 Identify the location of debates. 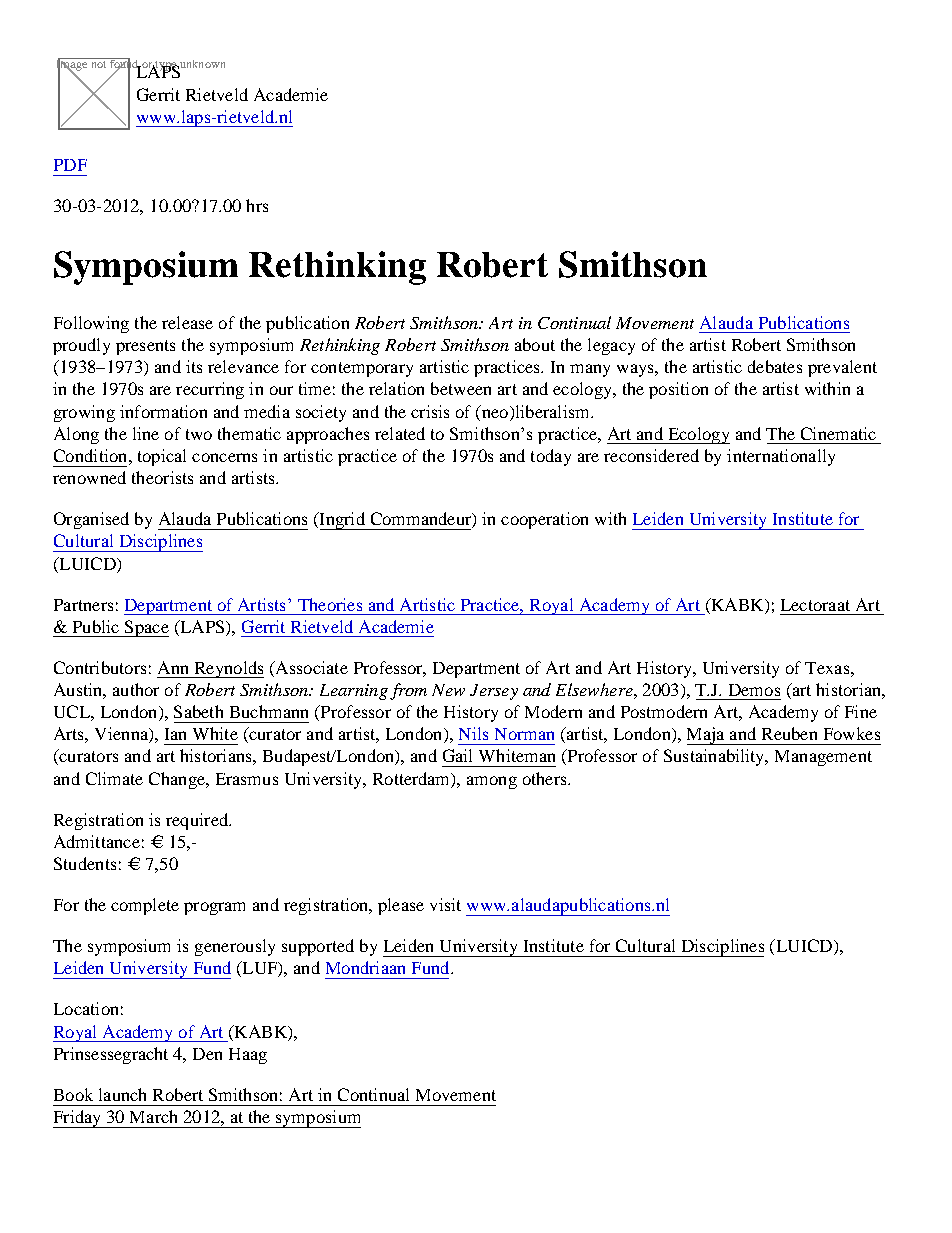
(775, 366).
